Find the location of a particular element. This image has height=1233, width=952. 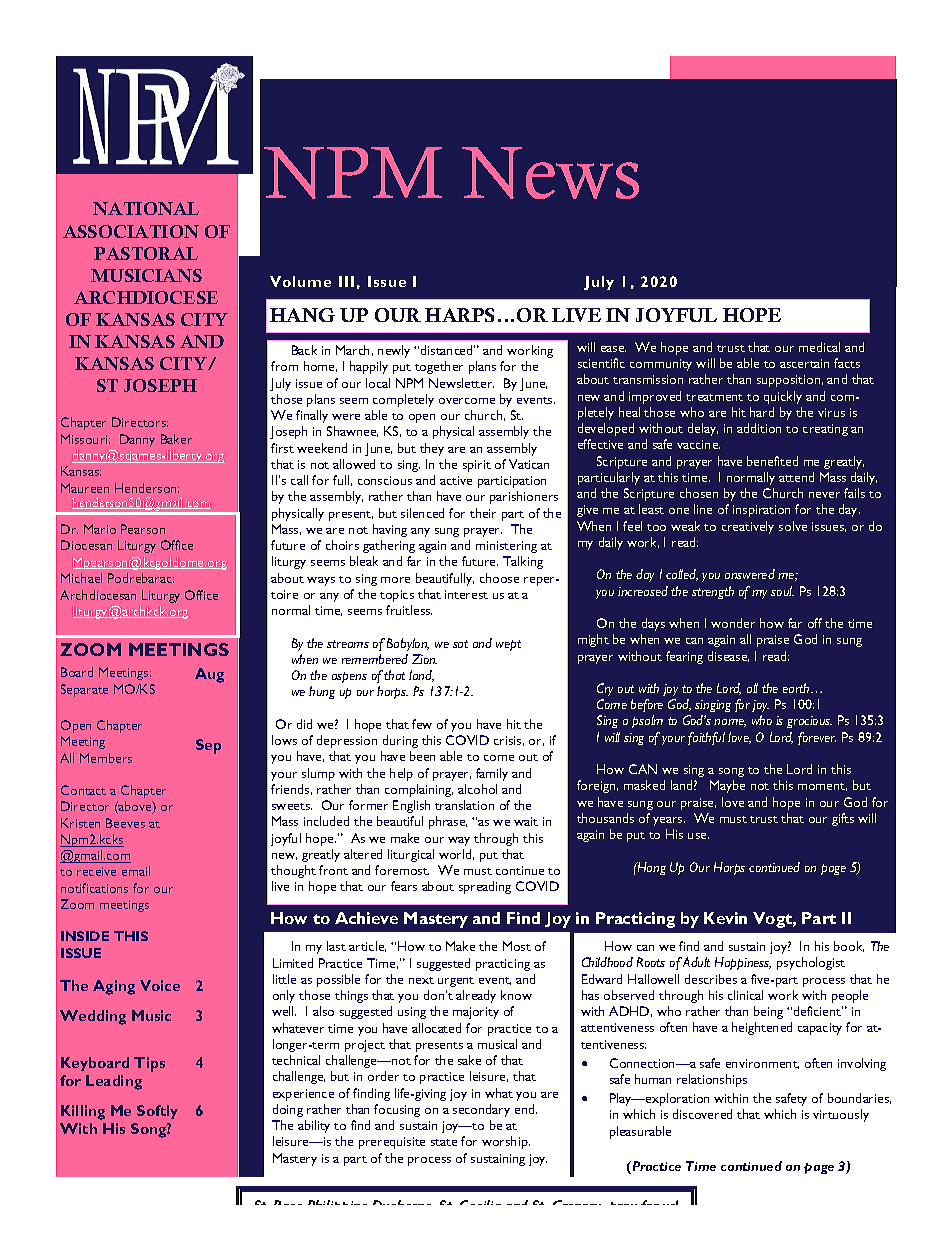

PASTORAL is located at coordinates (146, 253).
